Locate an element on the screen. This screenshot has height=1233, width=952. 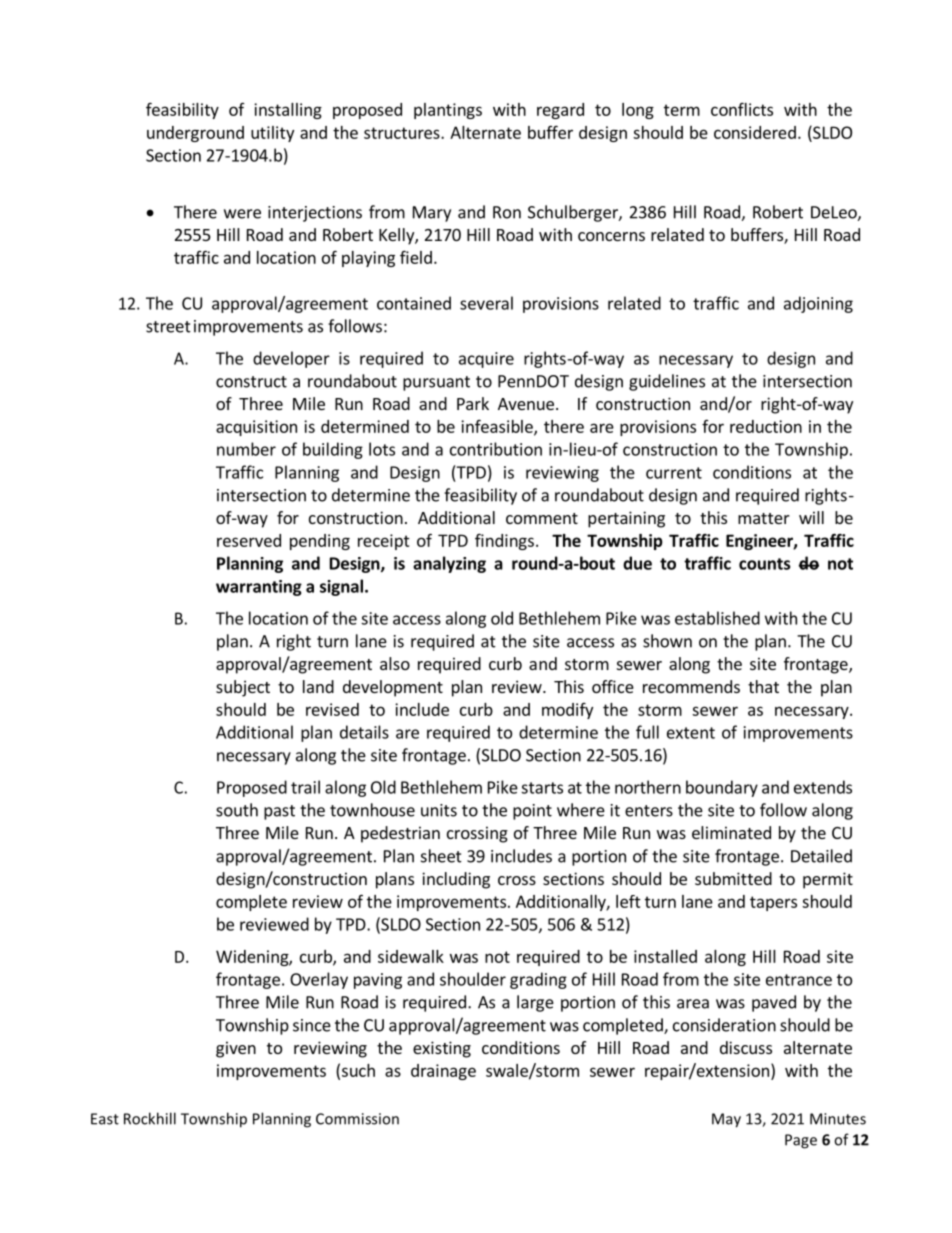
established is located at coordinates (717, 618).
